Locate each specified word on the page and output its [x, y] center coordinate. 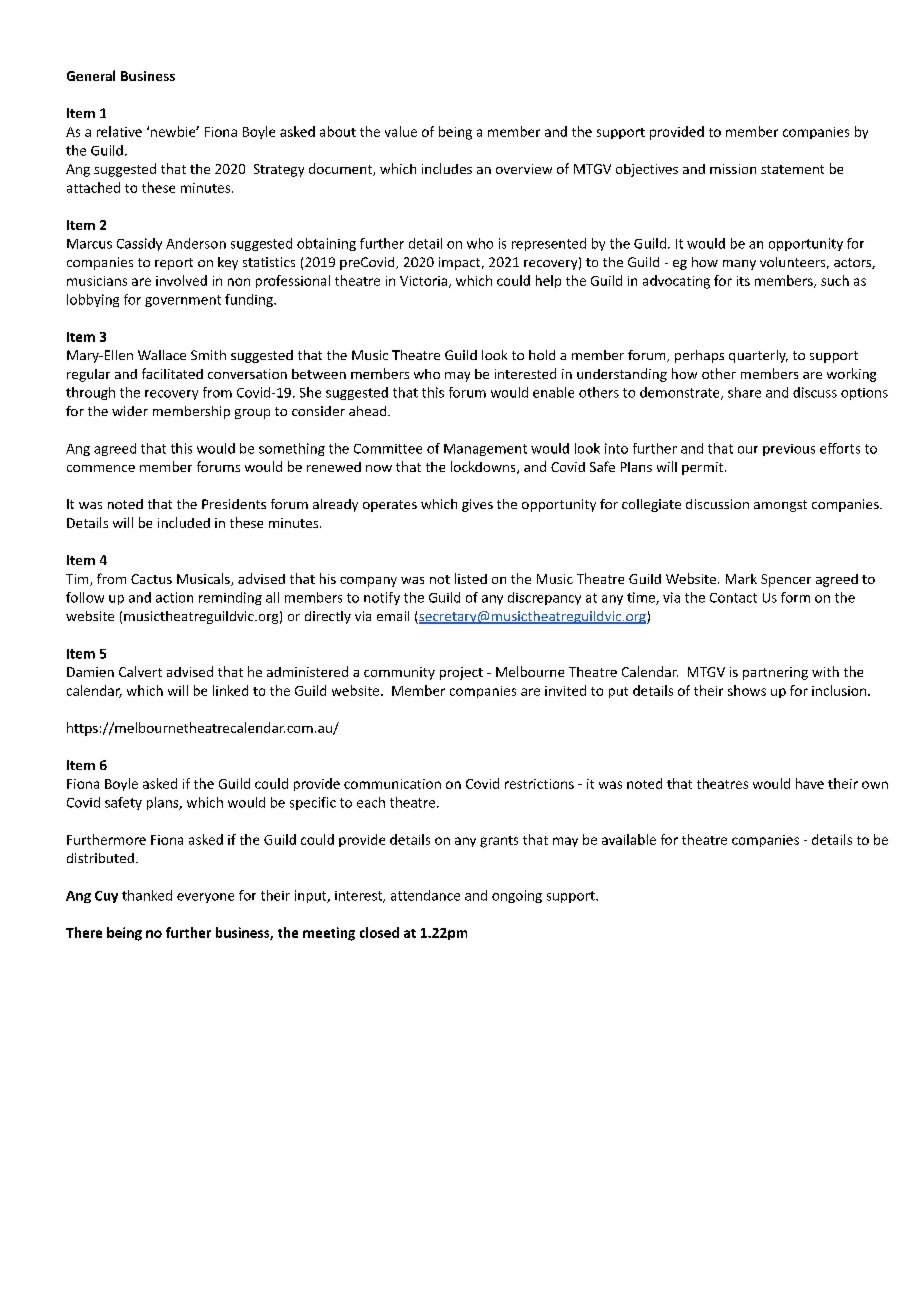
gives [477, 505]
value [401, 131]
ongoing [517, 896]
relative [119, 131]
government [183, 301]
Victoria [425, 282]
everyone [205, 898]
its [743, 281]
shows [747, 690]
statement [792, 169]
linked [230, 690]
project [461, 673]
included [184, 522]
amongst [780, 506]
